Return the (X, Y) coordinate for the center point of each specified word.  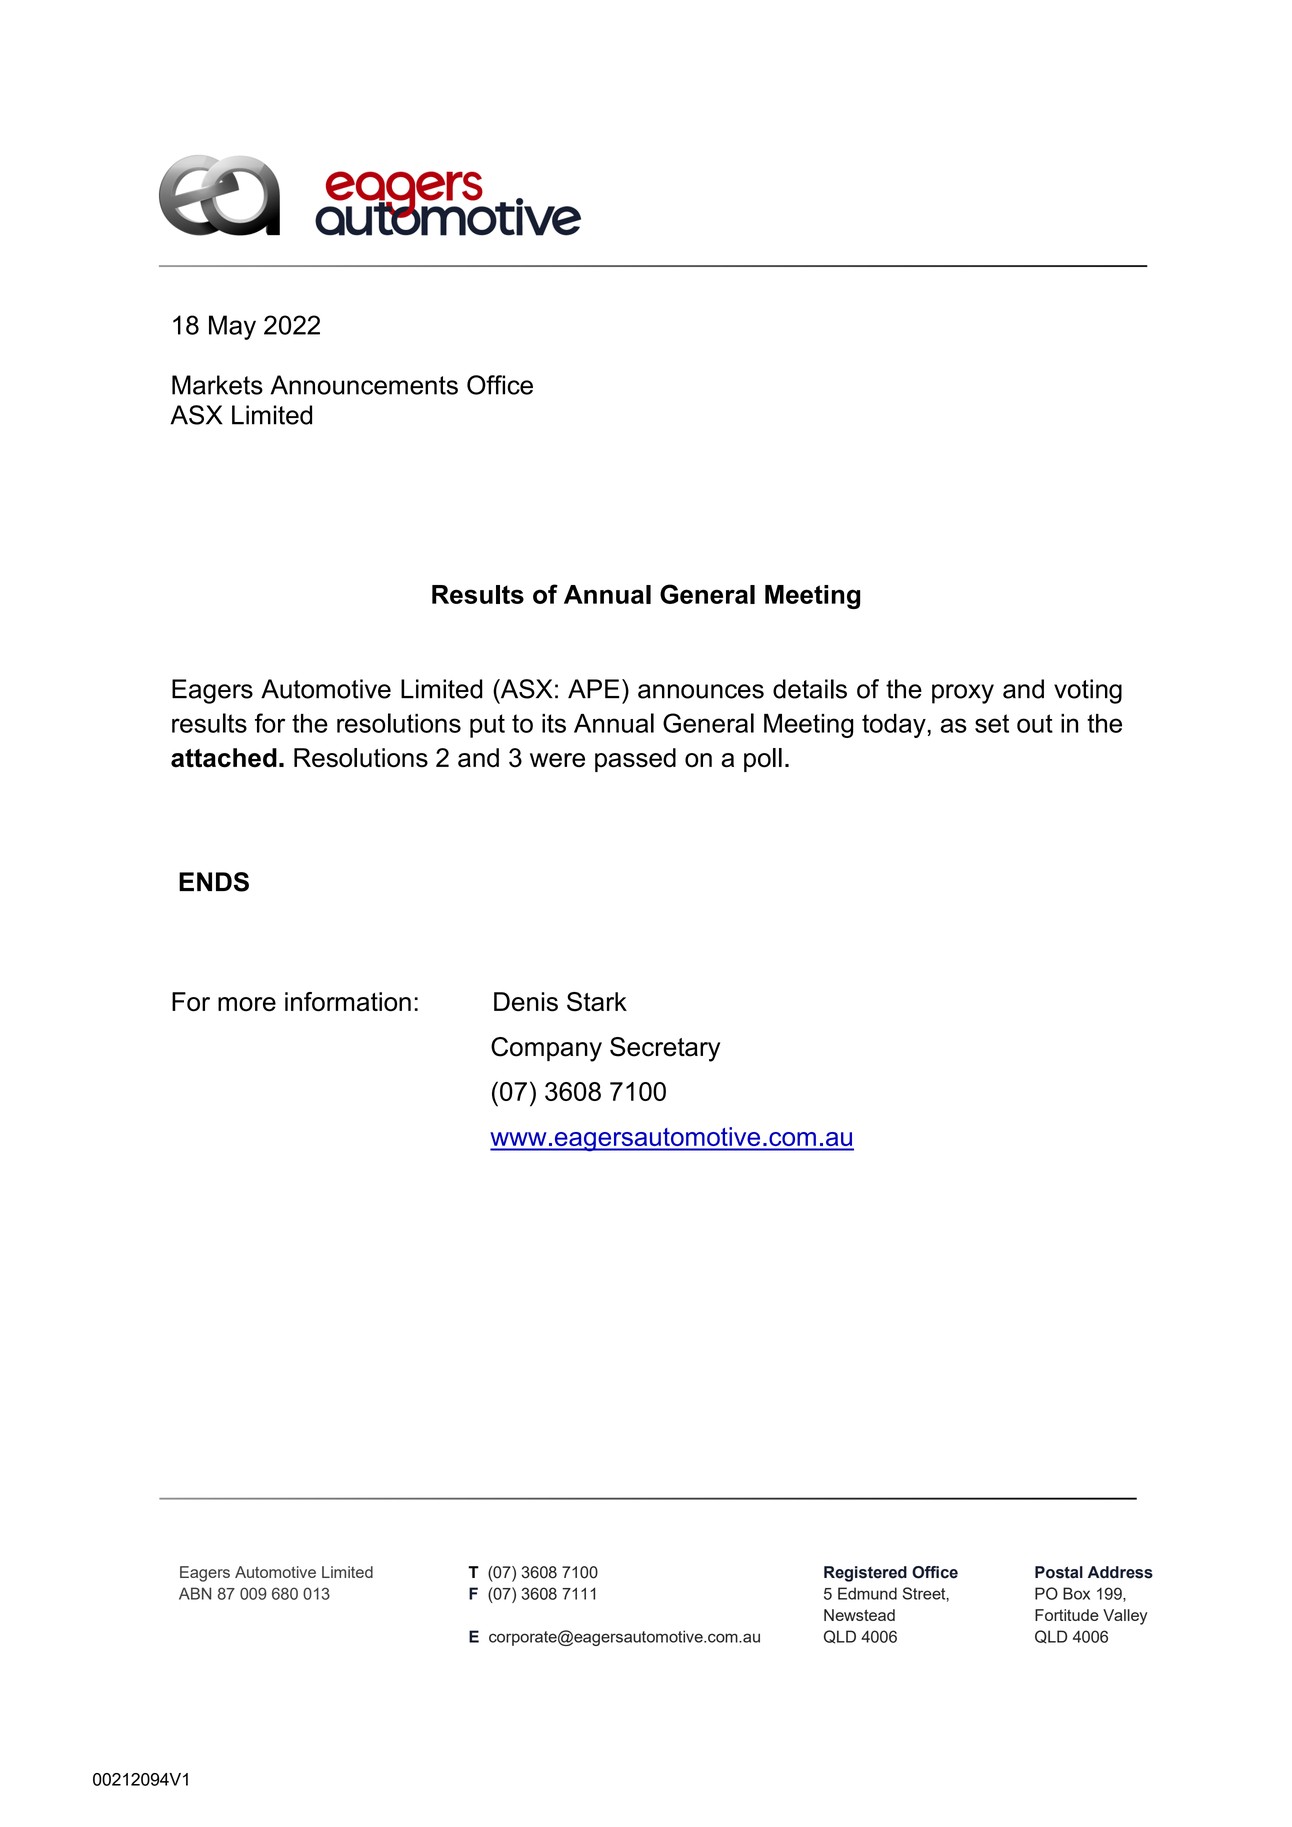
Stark (597, 1002)
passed (635, 760)
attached (224, 758)
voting (1088, 691)
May (232, 327)
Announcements (364, 385)
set (992, 723)
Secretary (665, 1049)
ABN (195, 1593)
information (348, 1002)
